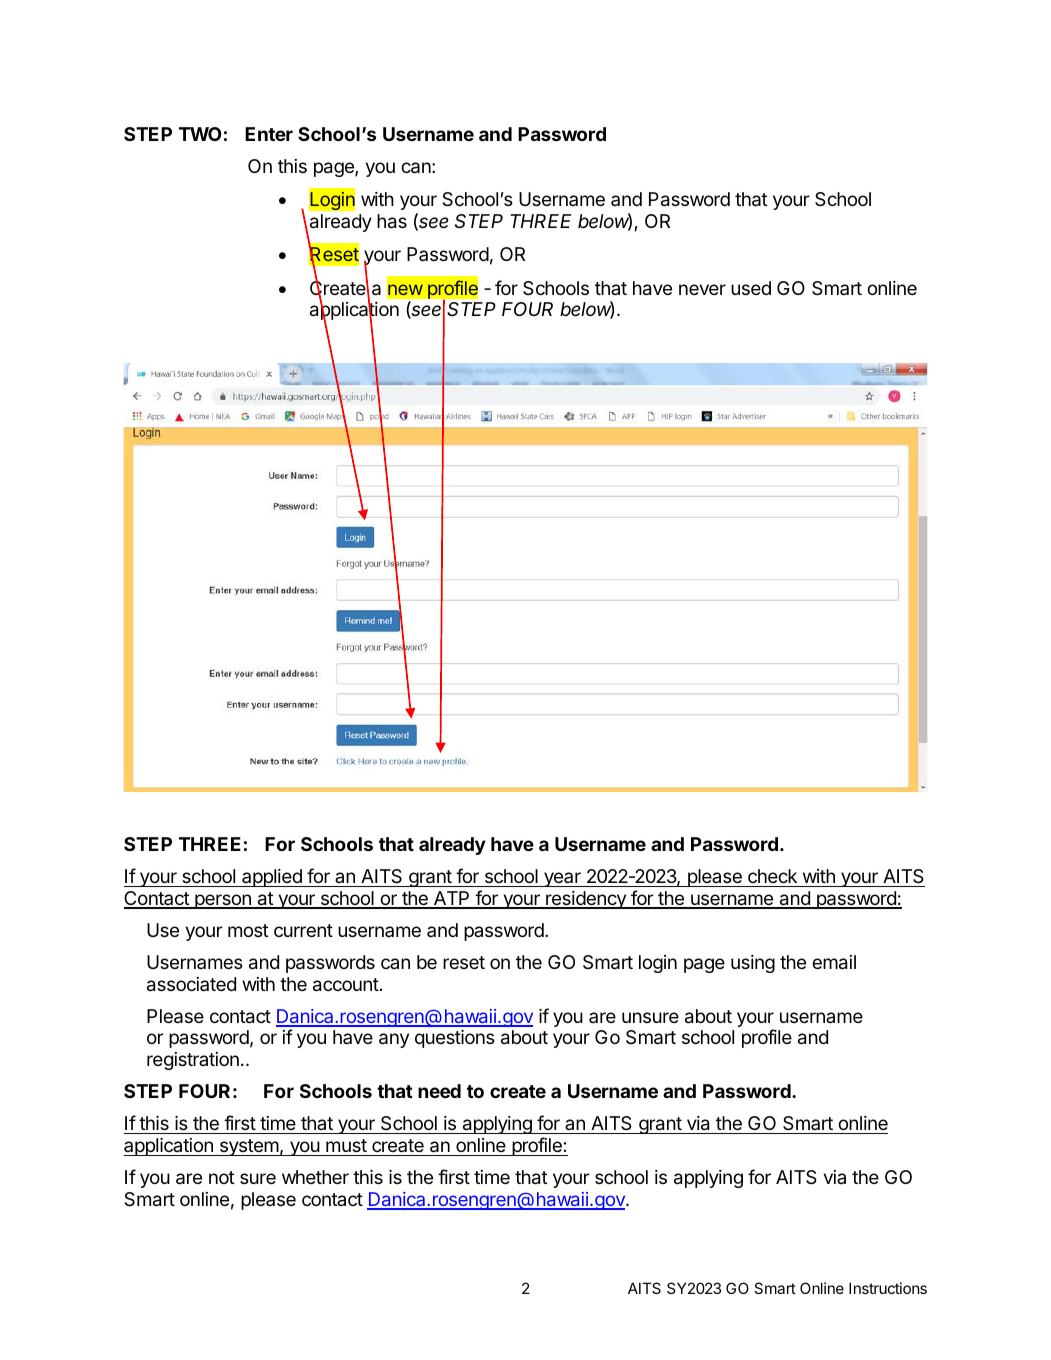  I want to click on applied, so click(272, 878).
